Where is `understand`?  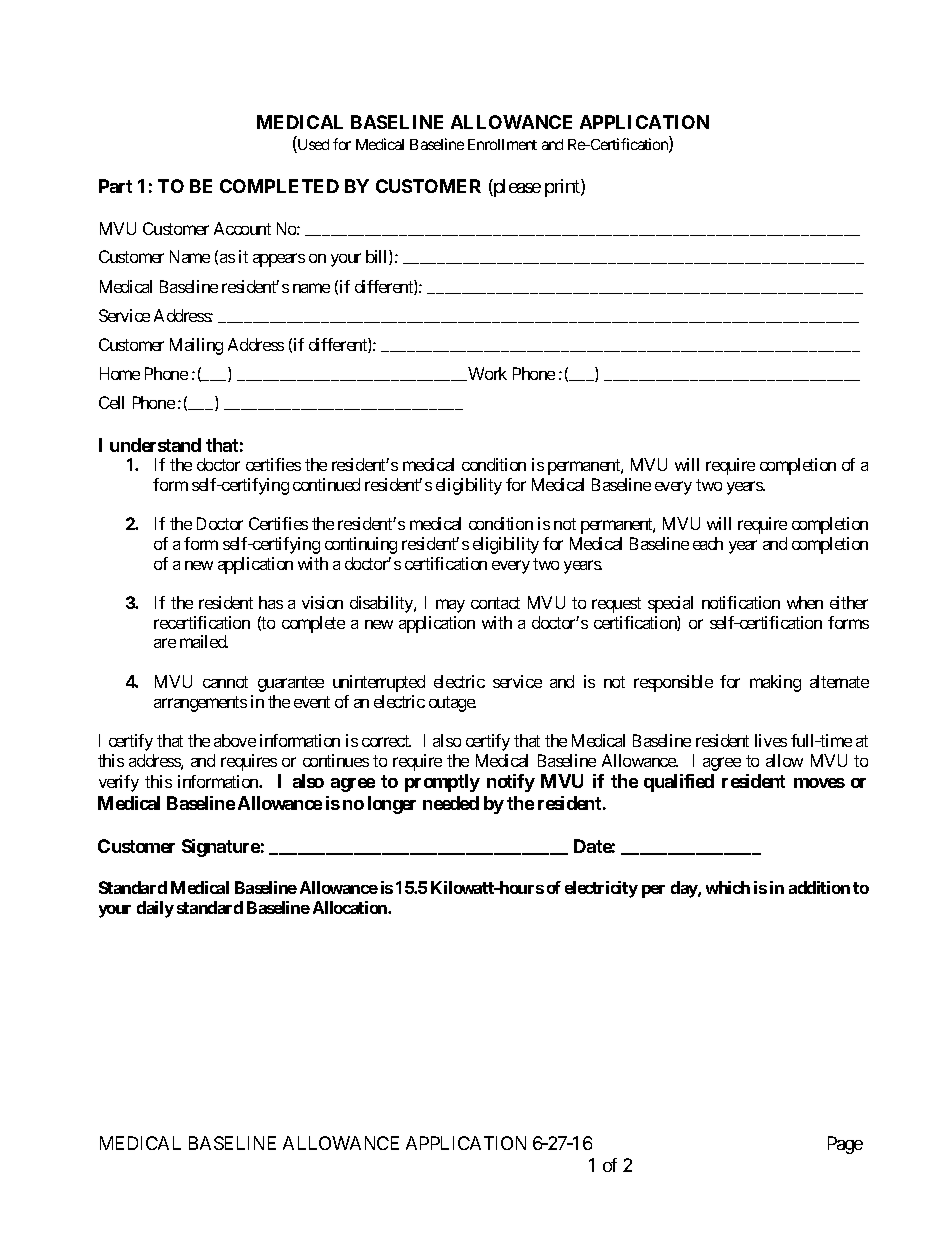 understand is located at coordinates (155, 445).
